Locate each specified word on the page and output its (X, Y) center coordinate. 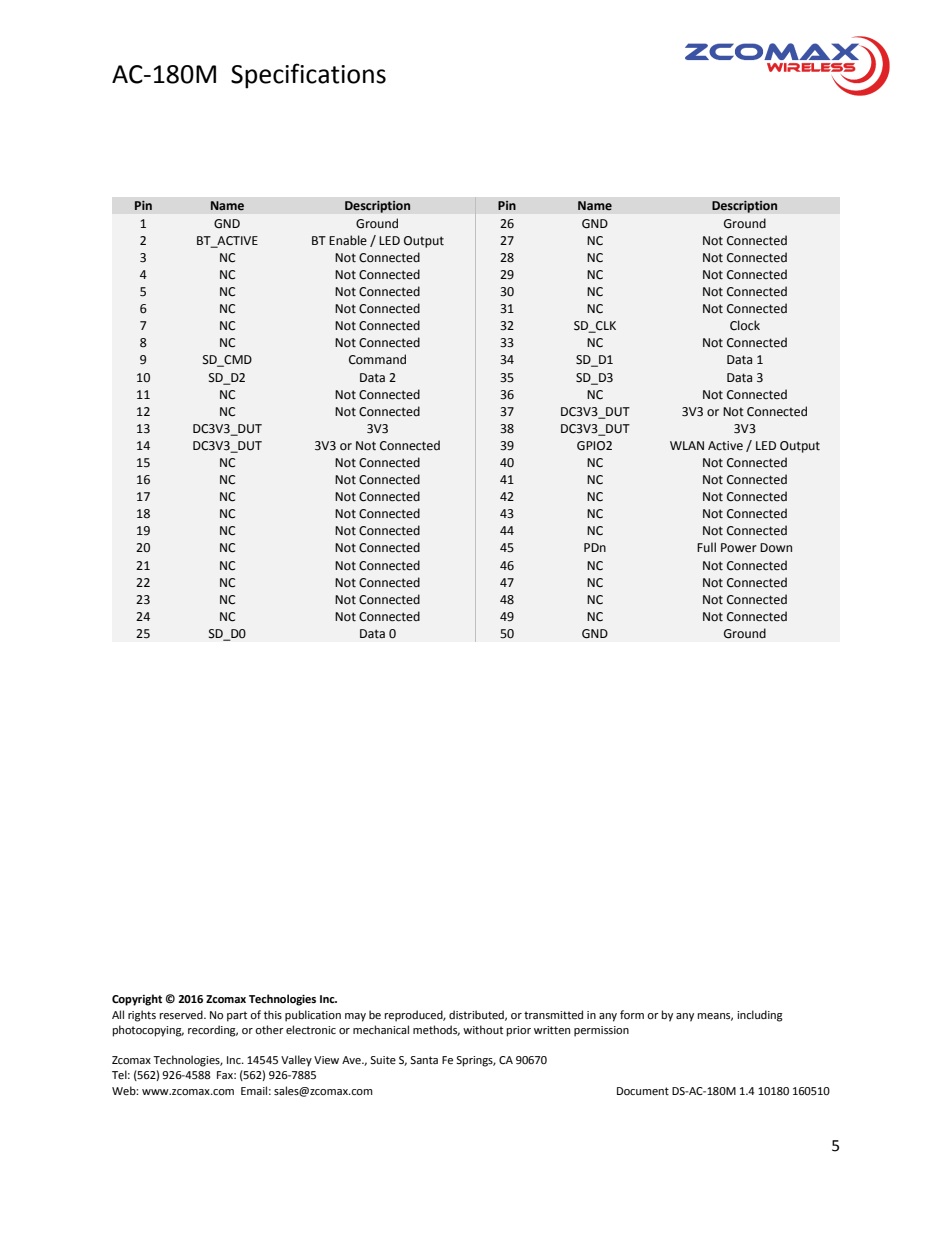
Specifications (308, 76)
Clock (745, 325)
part (237, 1016)
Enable (348, 240)
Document (643, 1091)
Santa (424, 1060)
